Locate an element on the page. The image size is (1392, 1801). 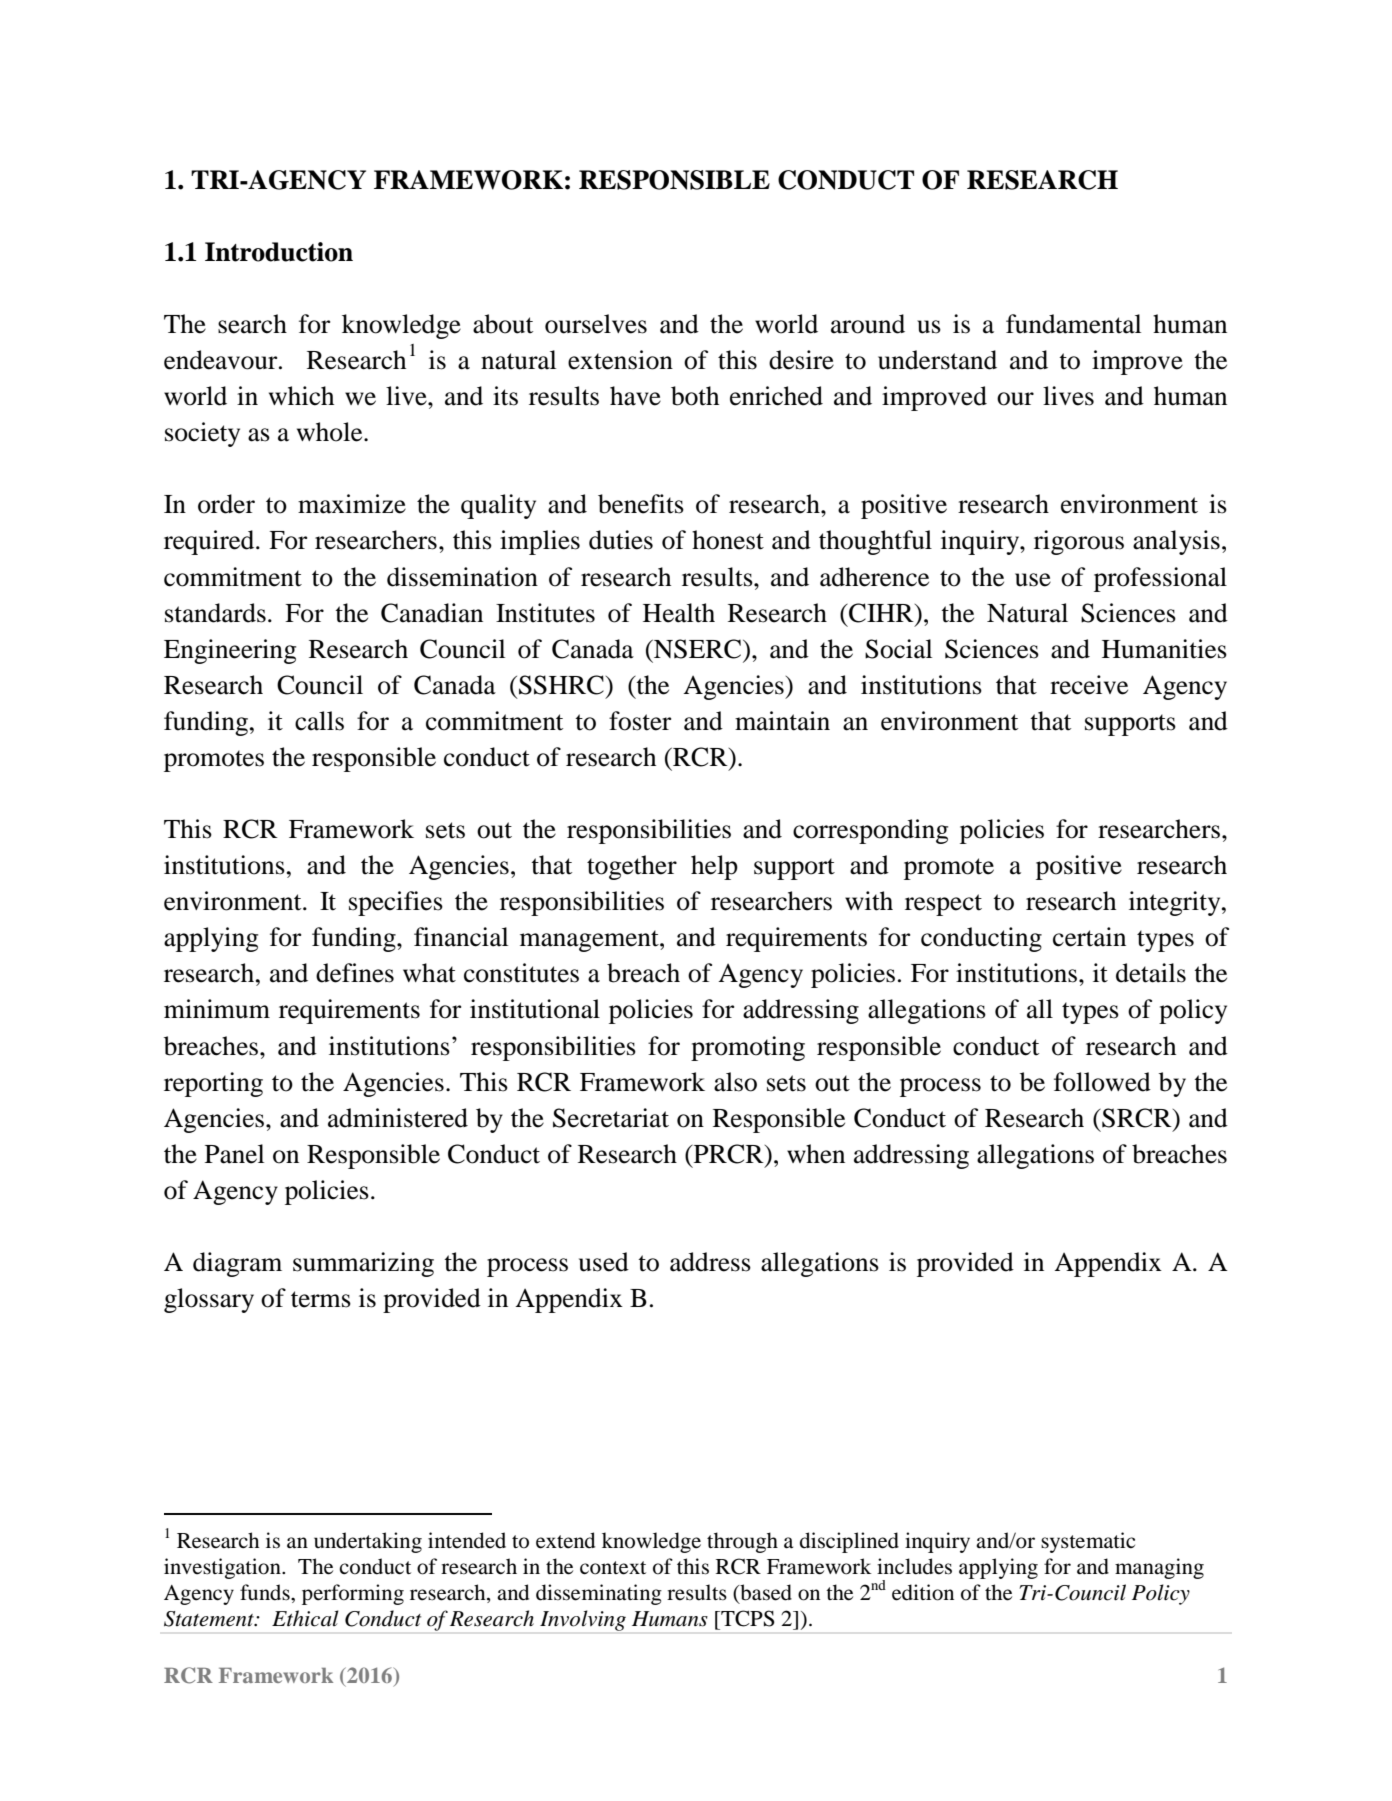
followed is located at coordinates (1102, 1082).
